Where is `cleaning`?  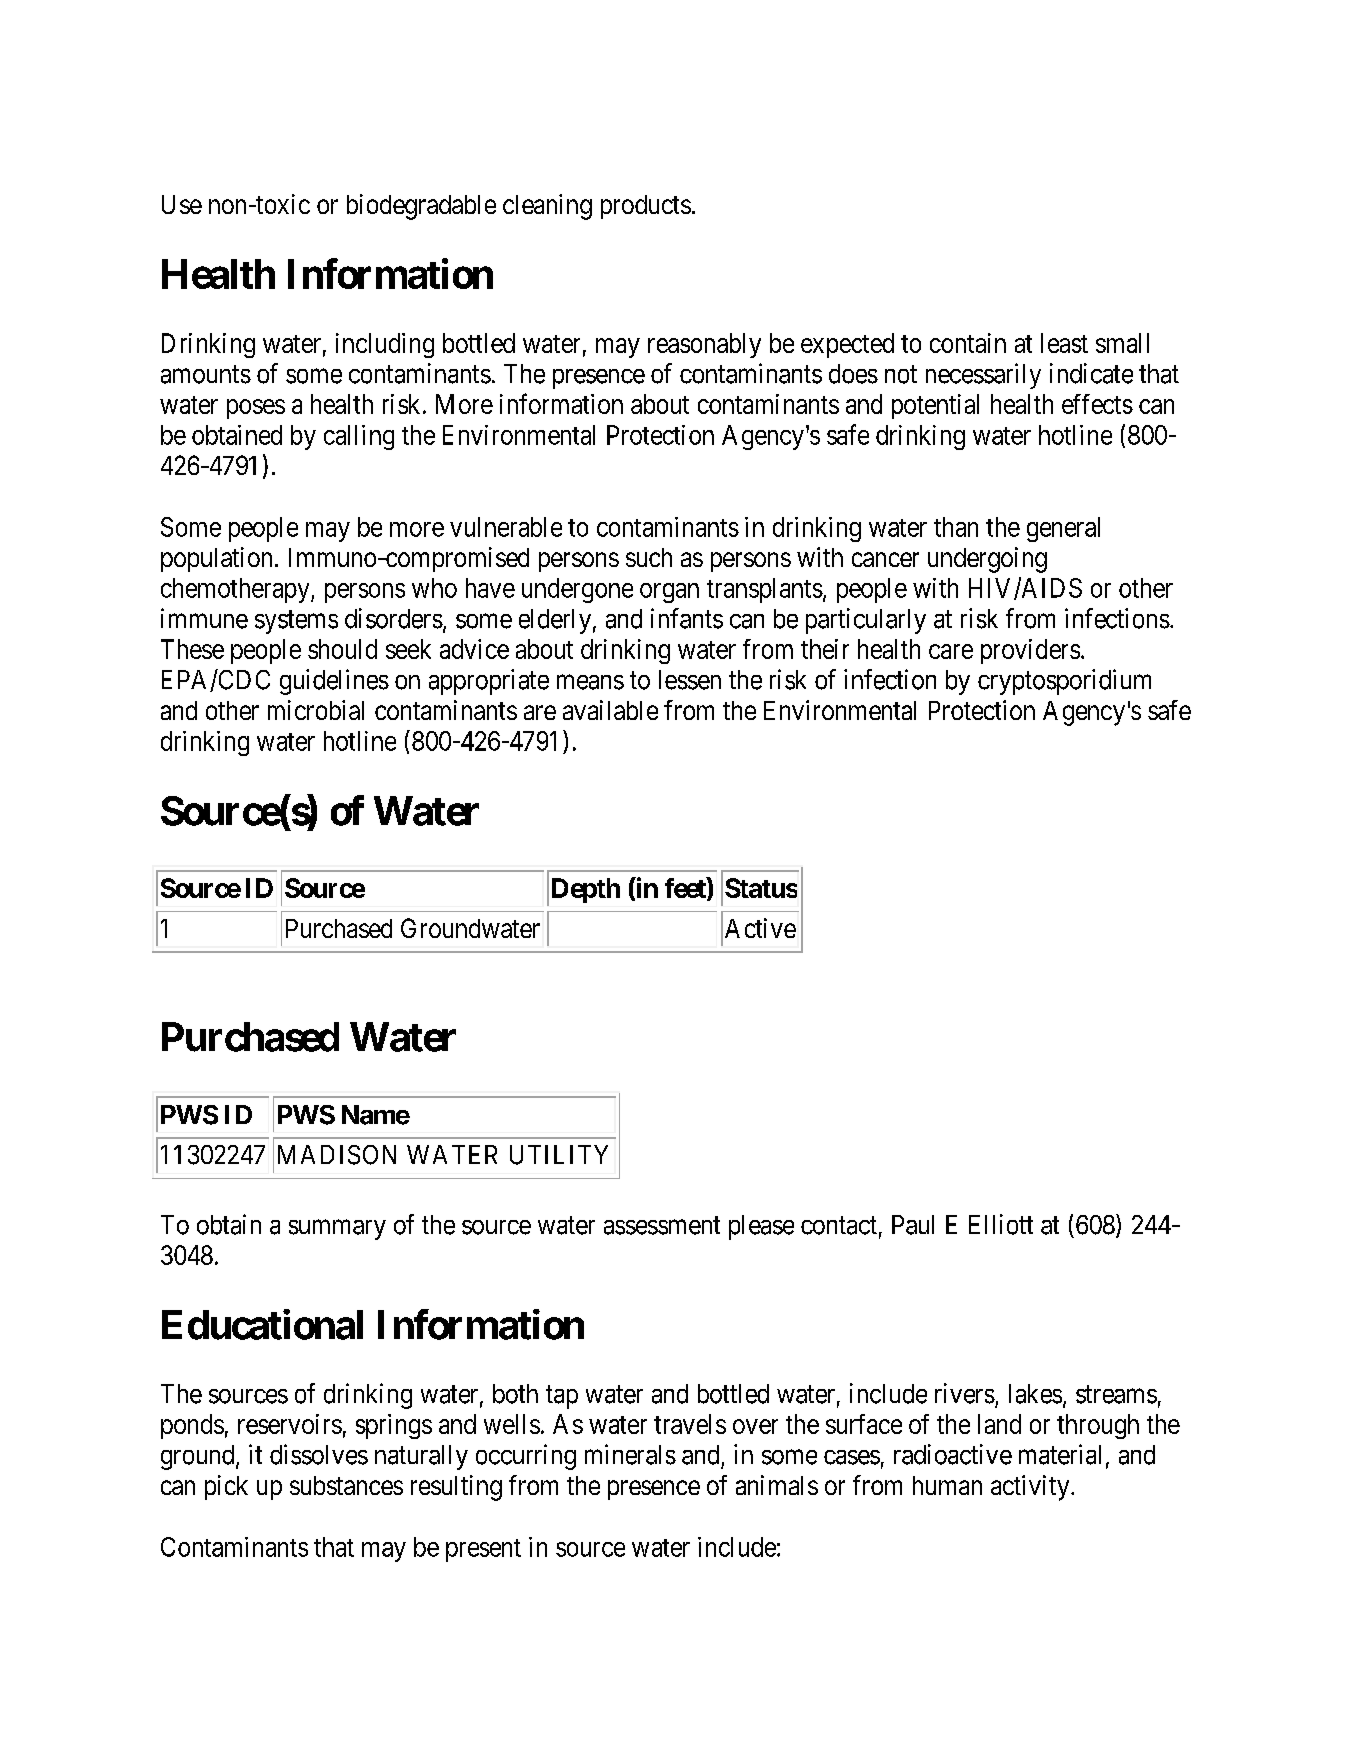
cleaning is located at coordinates (547, 207).
